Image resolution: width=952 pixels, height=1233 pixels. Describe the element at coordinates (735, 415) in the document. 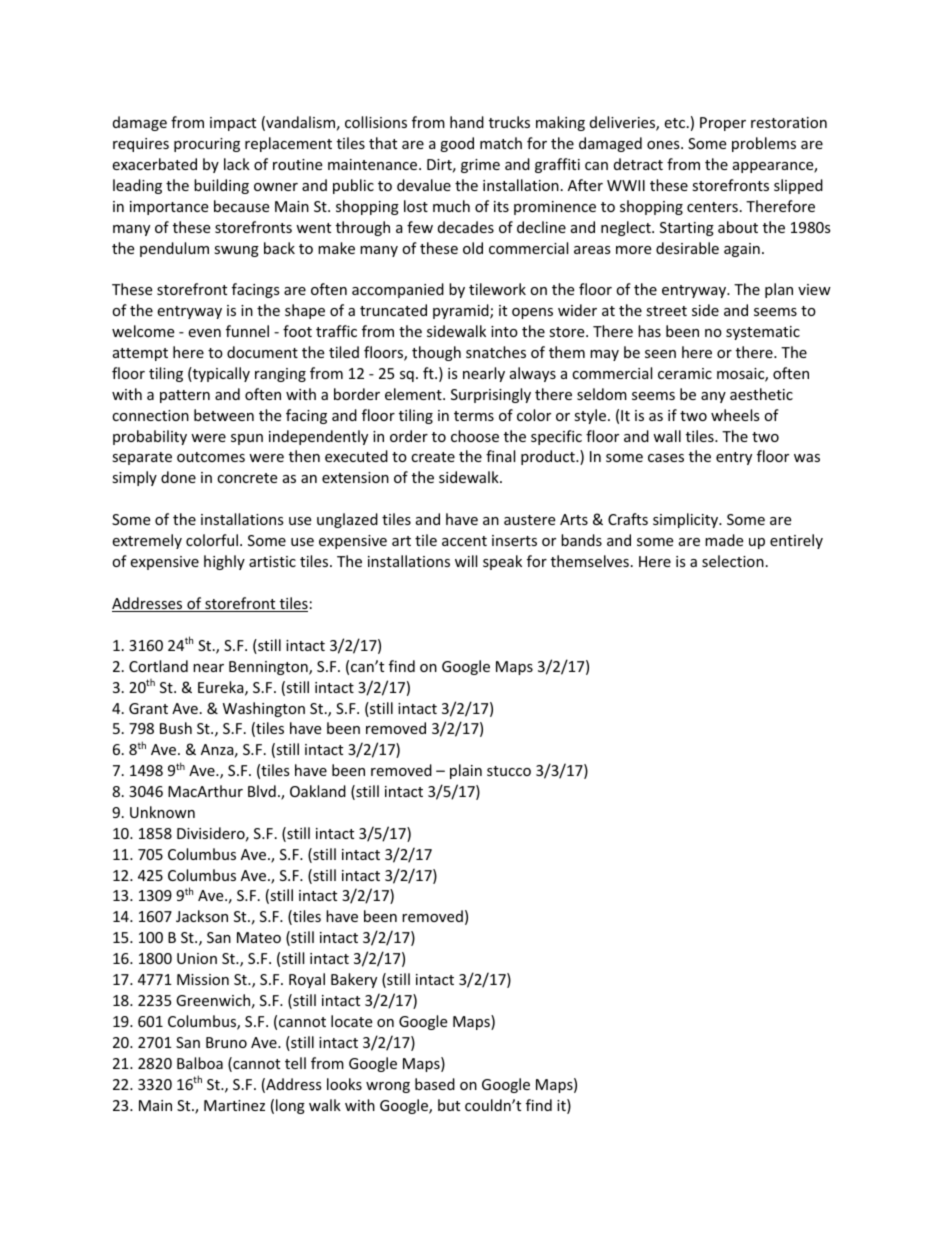

I see `wheels` at that location.
